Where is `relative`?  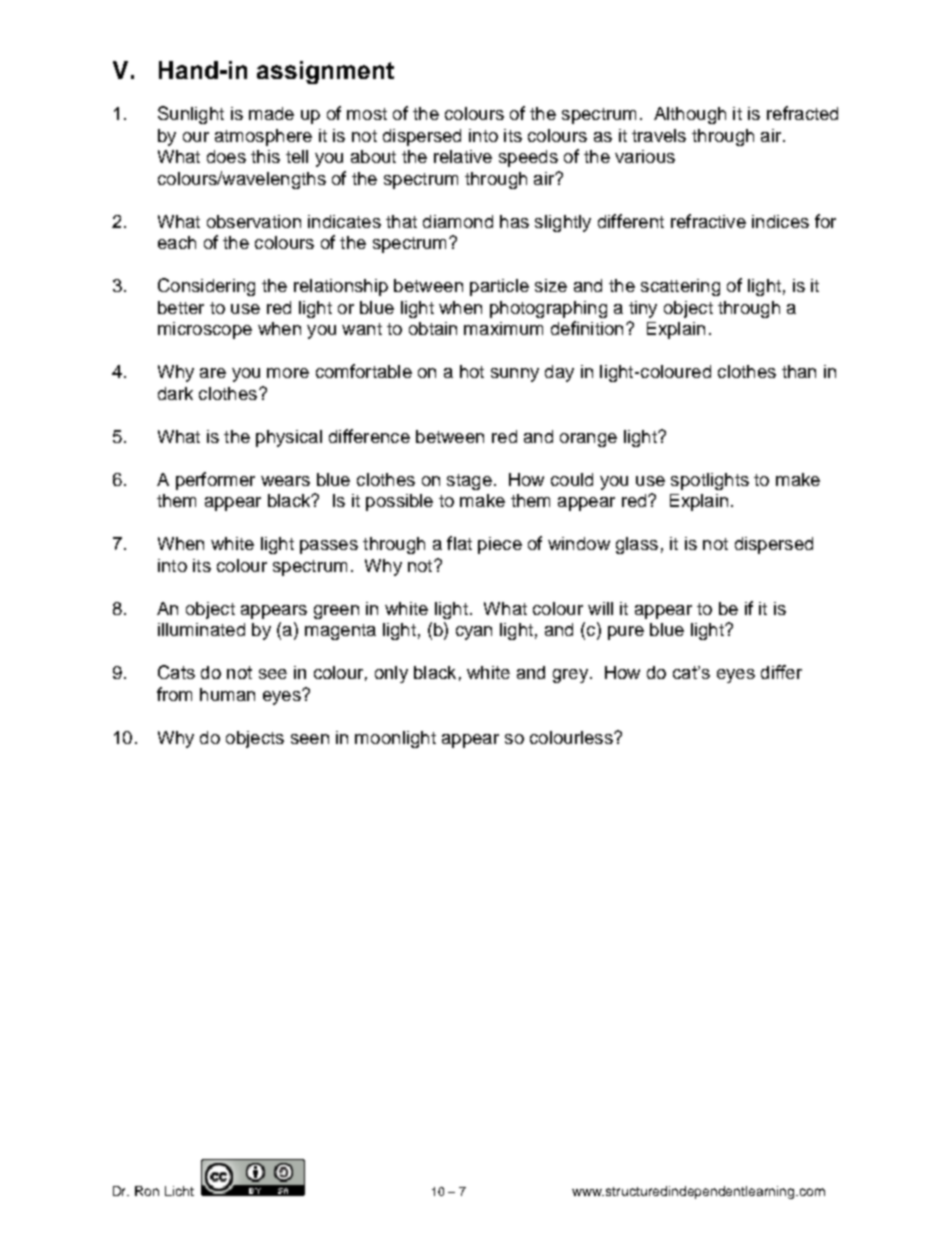 relative is located at coordinates (463, 156).
